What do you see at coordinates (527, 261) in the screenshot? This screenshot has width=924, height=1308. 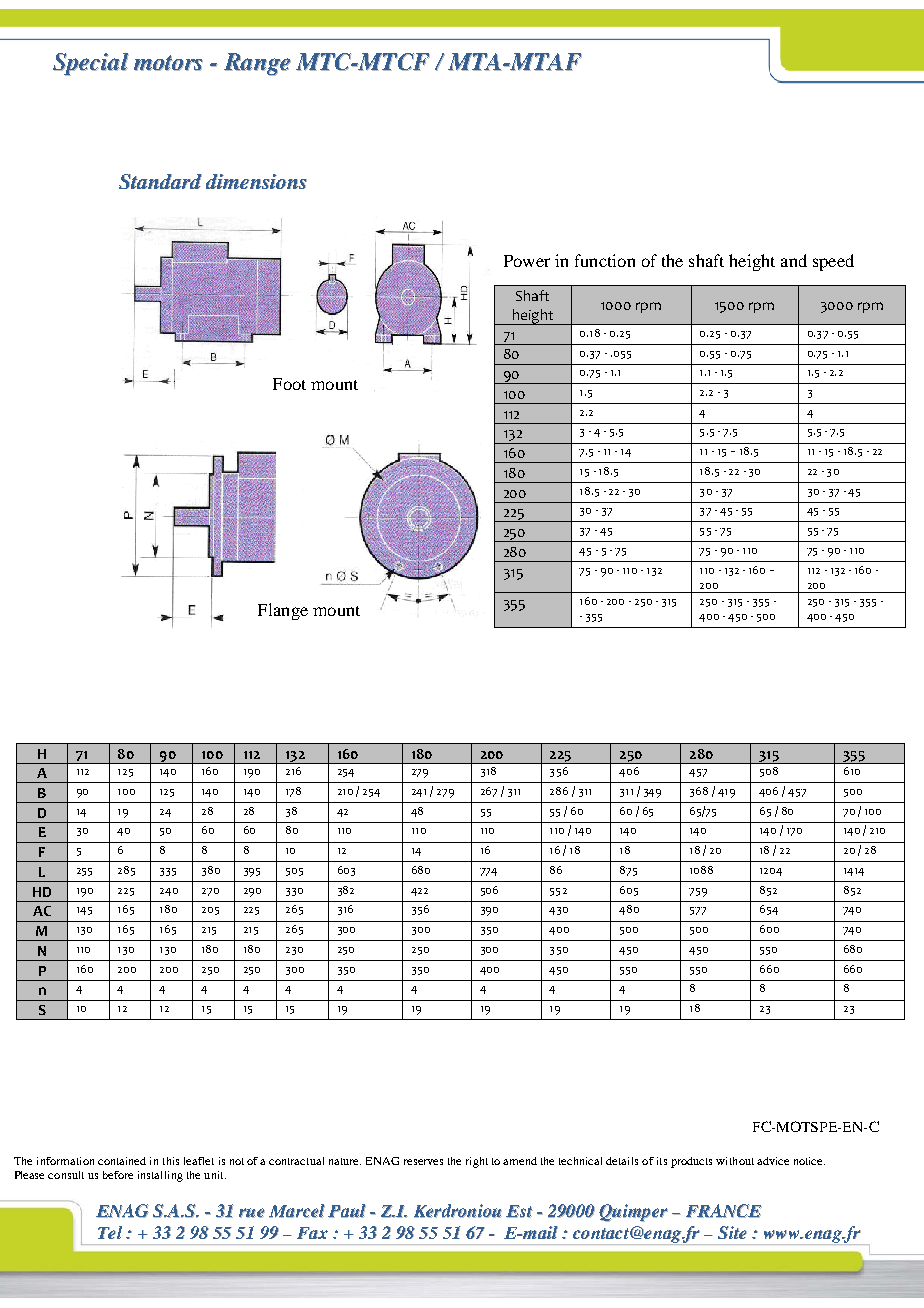 I see `Power` at bounding box center [527, 261].
